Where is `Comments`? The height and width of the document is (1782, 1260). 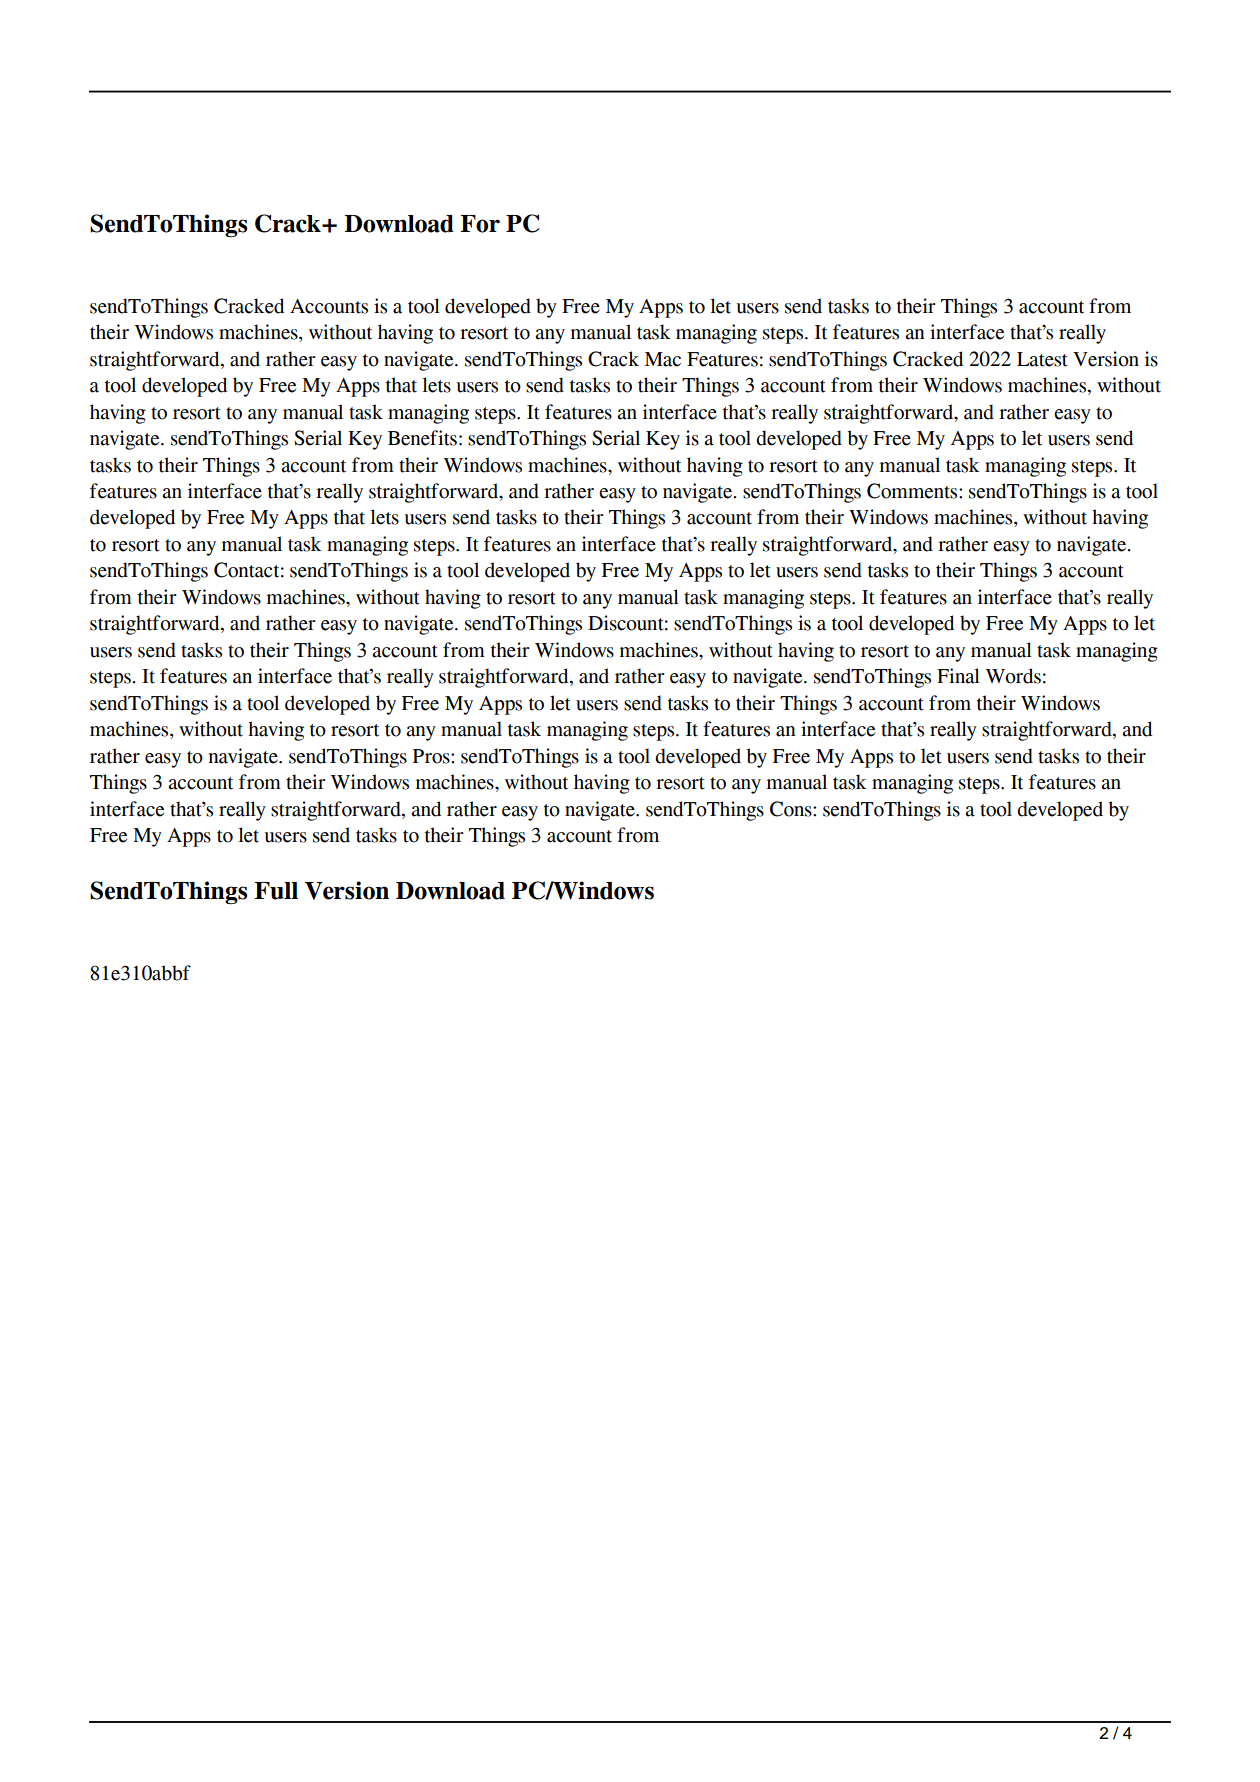 Comments is located at coordinates (913, 491).
